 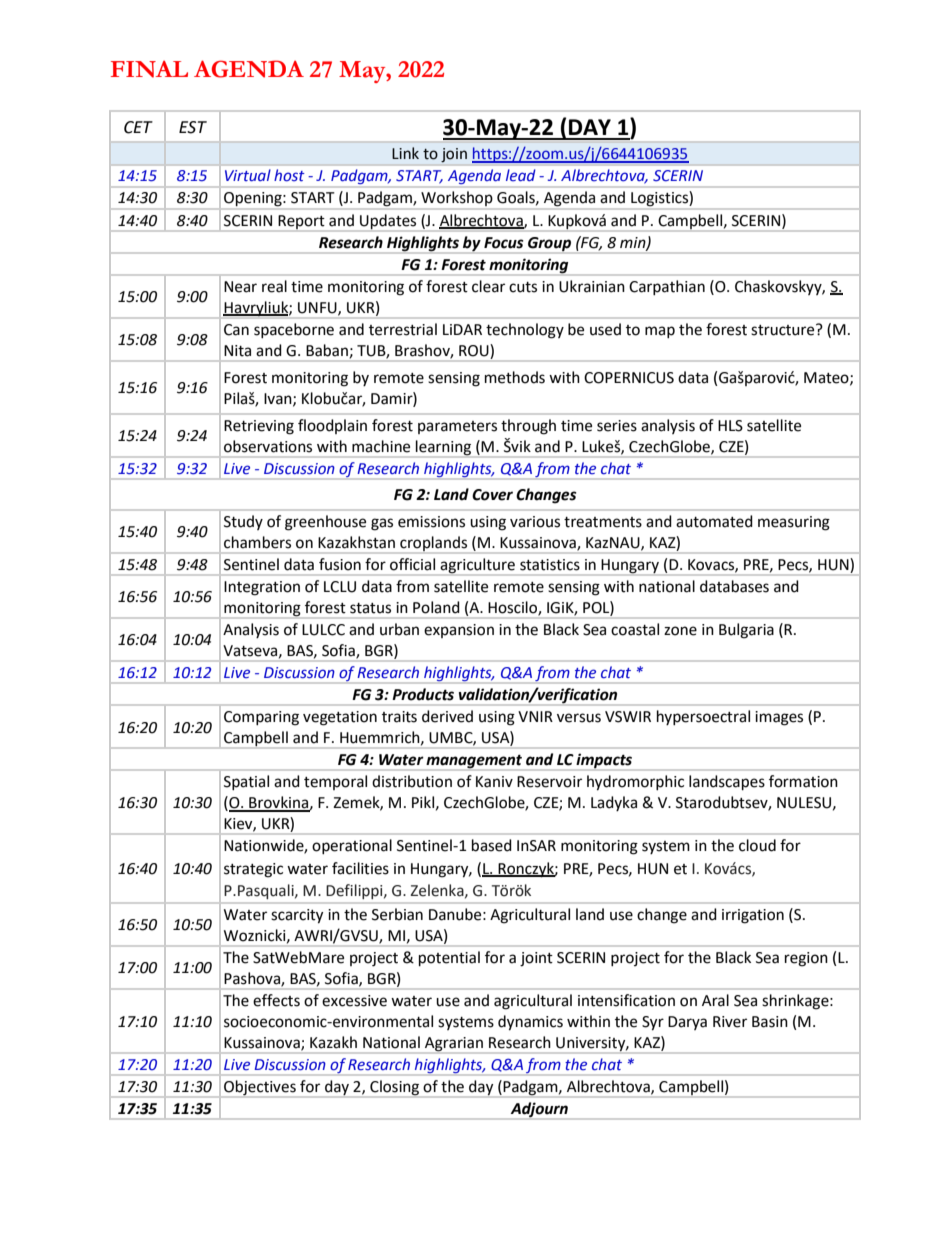 I want to click on Bulgaria, so click(x=746, y=631).
